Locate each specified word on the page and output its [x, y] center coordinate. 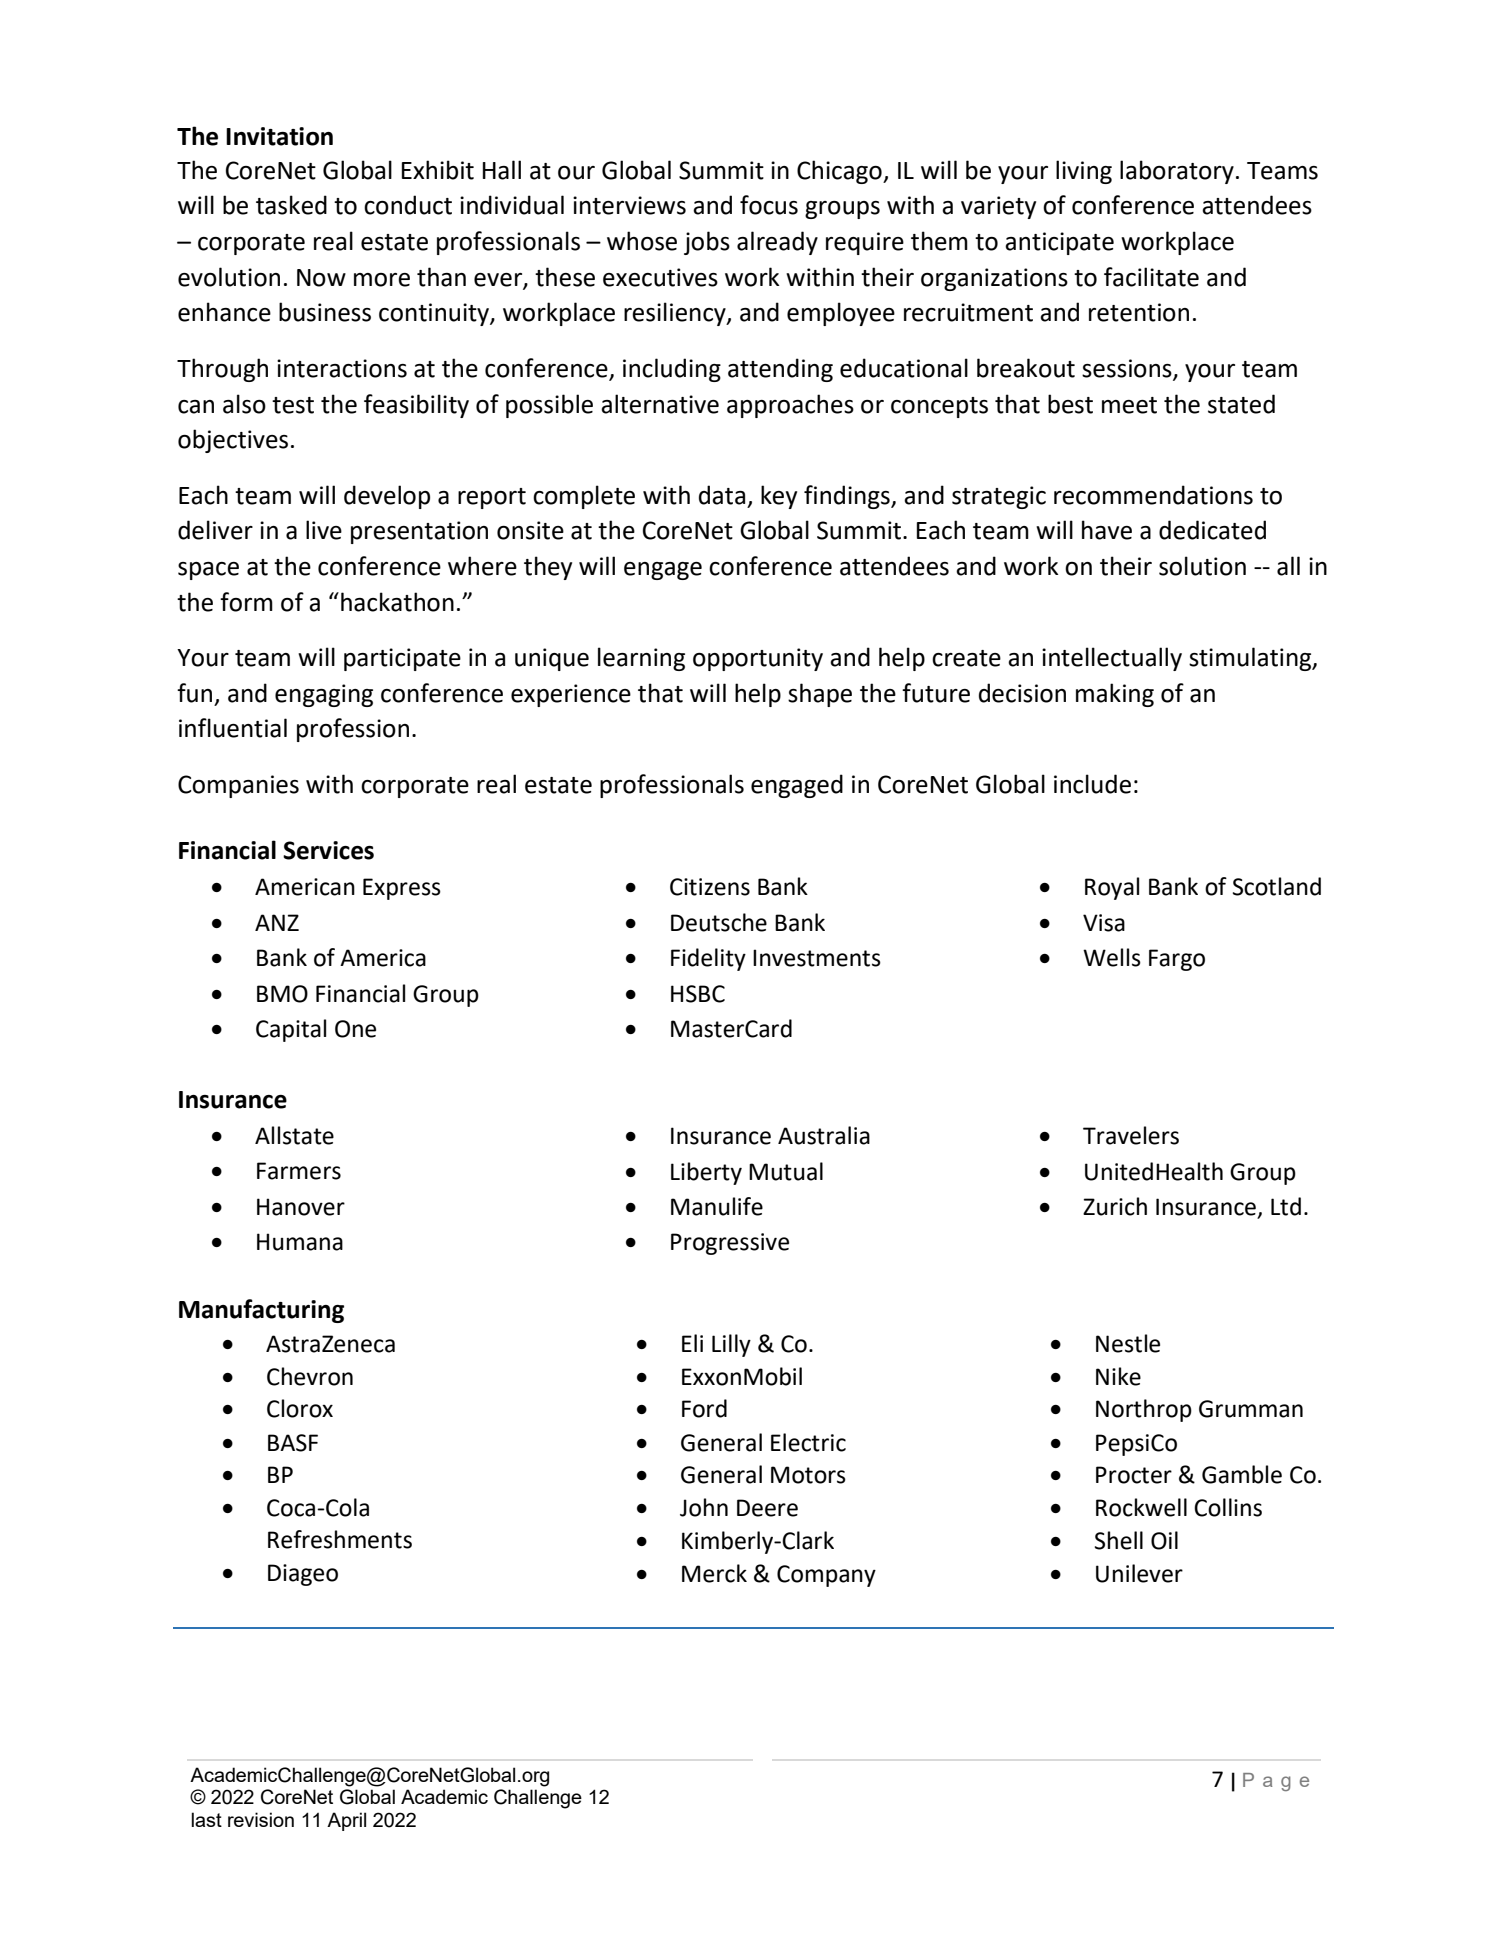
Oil [1164, 1540]
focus [769, 205]
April [346, 1821]
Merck [714, 1573]
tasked [291, 205]
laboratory [1177, 172]
